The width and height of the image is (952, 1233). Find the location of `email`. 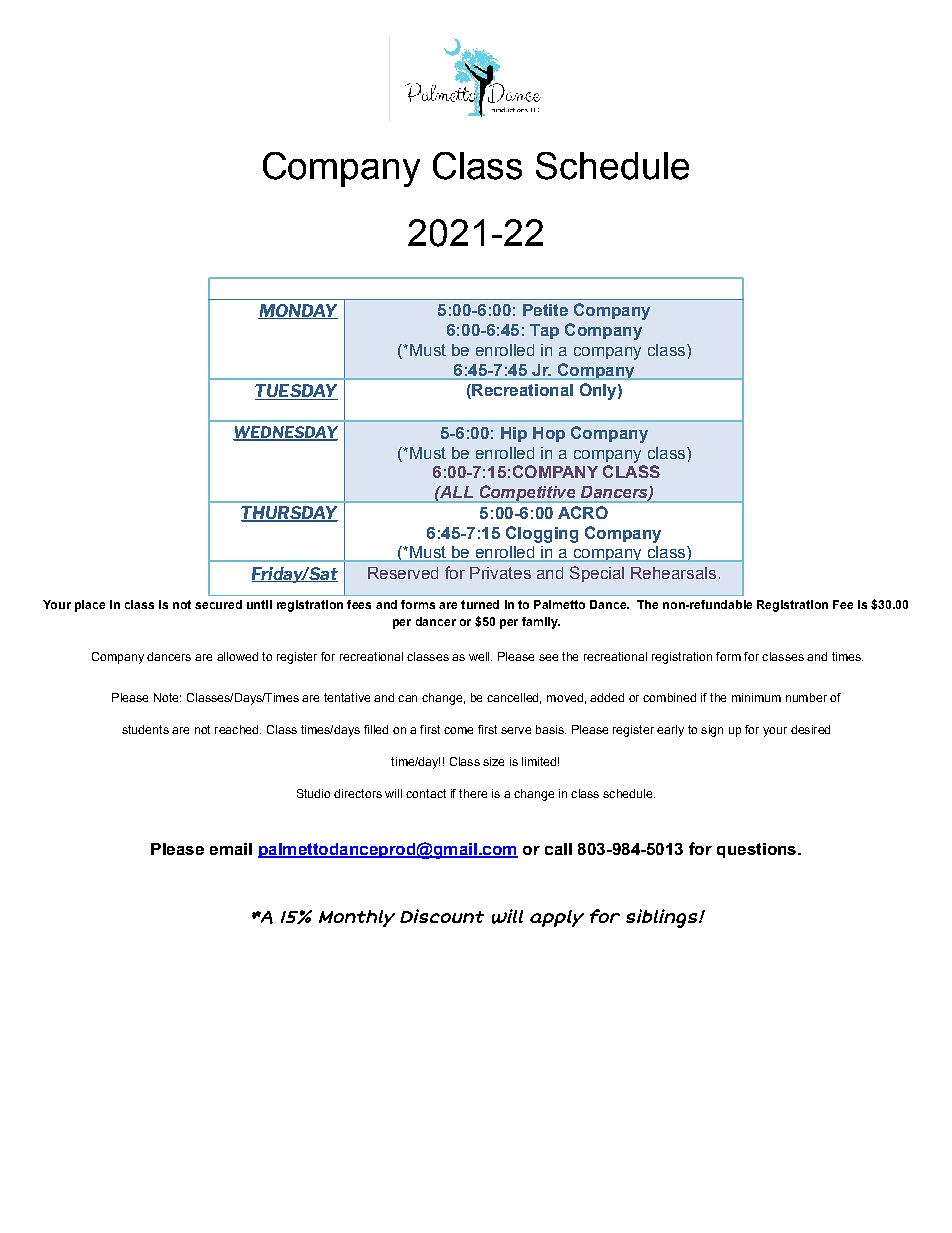

email is located at coordinates (231, 849).
